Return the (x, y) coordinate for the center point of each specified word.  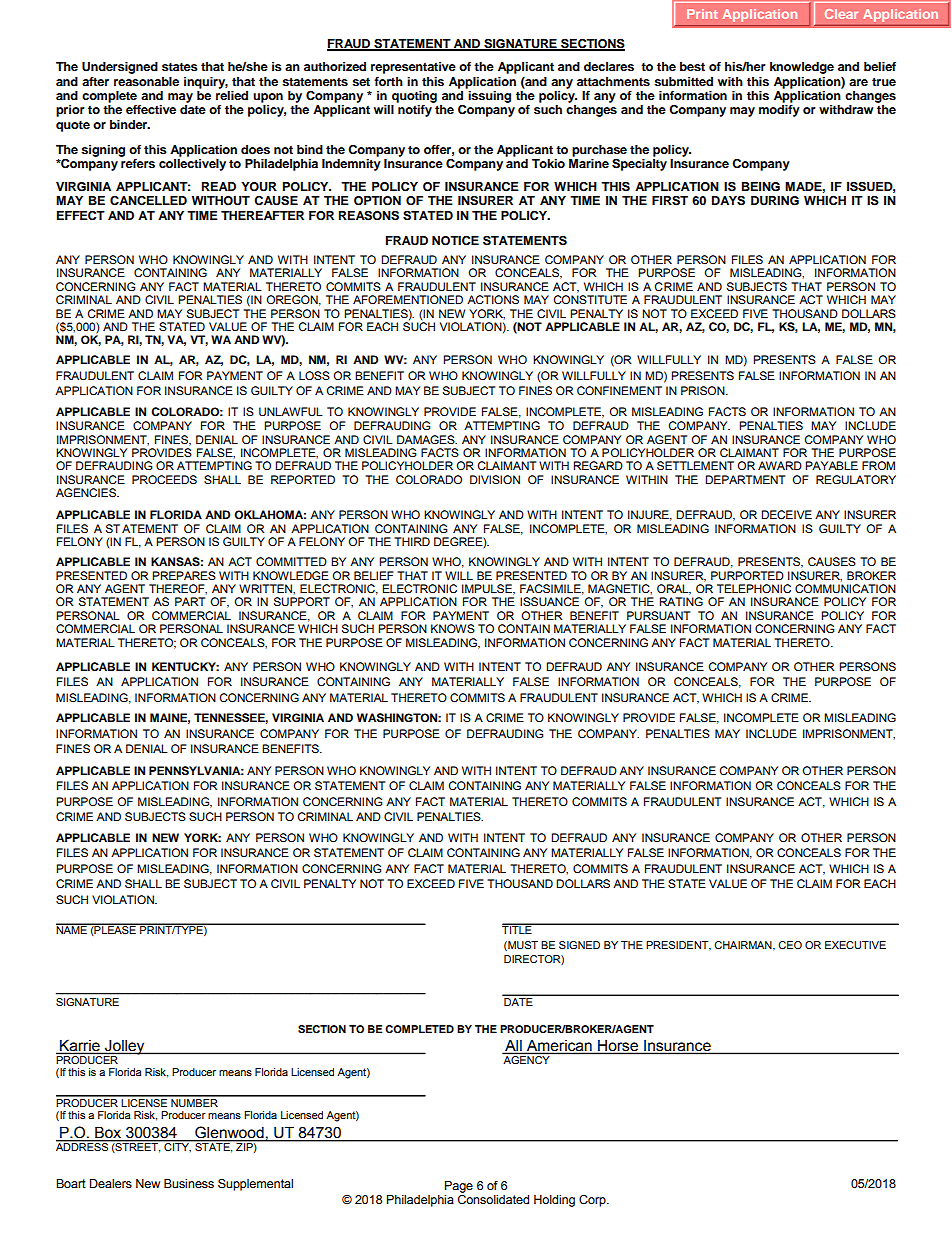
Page (459, 1187)
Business (189, 1183)
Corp (593, 1201)
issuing (488, 95)
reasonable (146, 81)
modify (779, 111)
